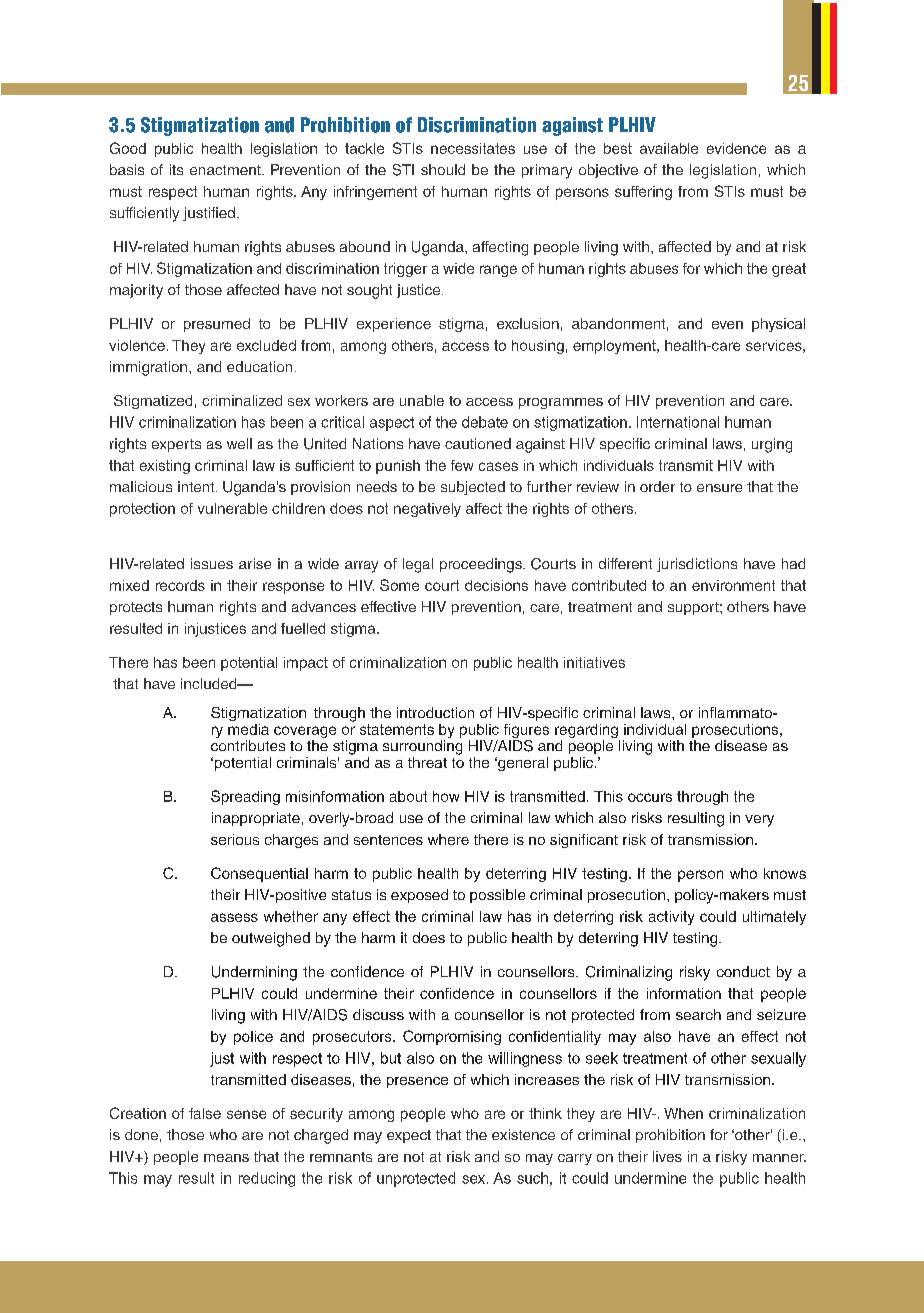 This document has width=924, height=1313. What do you see at coordinates (736, 148) in the document?
I see `evidence` at bounding box center [736, 148].
